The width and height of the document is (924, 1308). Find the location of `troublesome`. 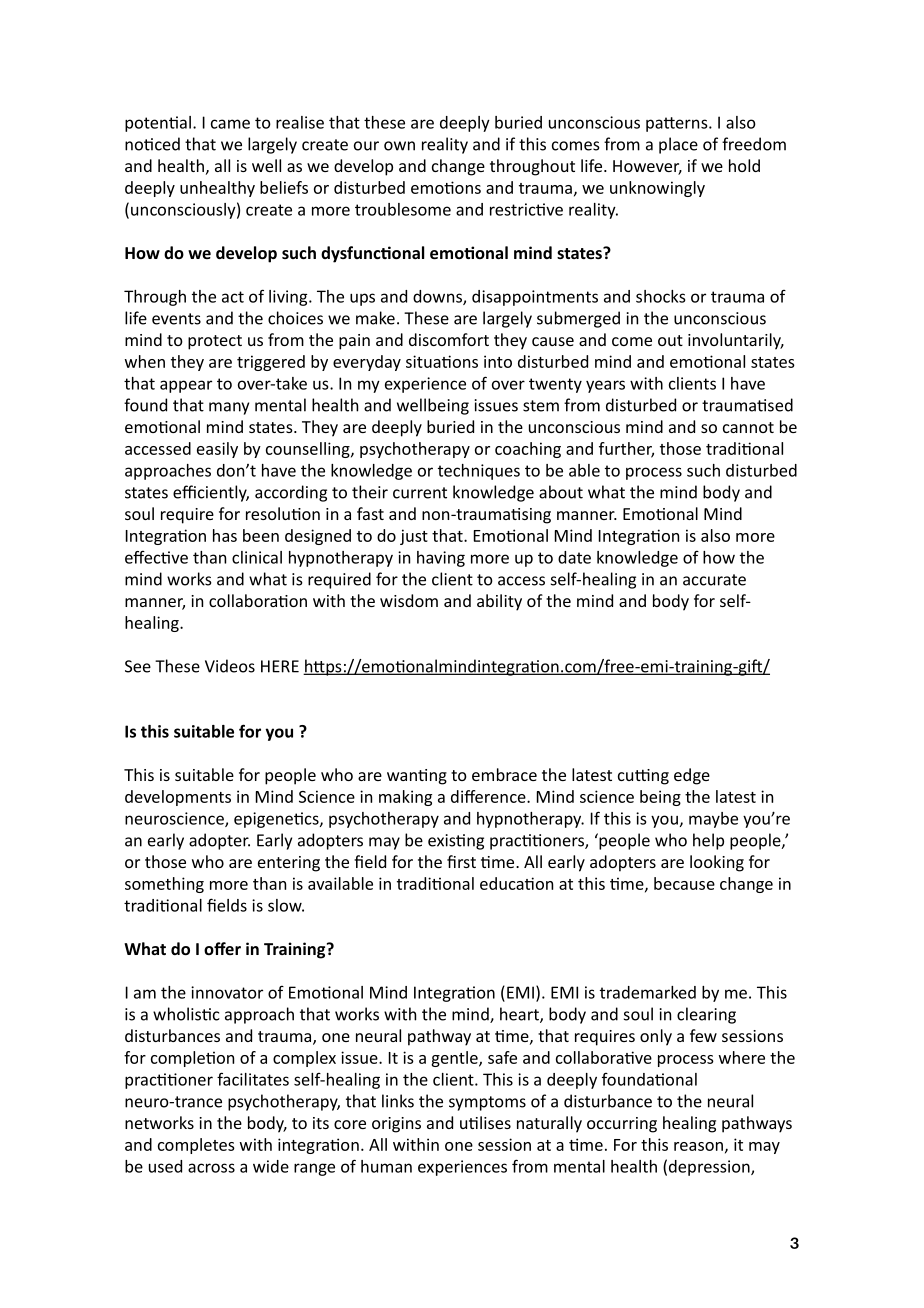

troublesome is located at coordinates (403, 209).
